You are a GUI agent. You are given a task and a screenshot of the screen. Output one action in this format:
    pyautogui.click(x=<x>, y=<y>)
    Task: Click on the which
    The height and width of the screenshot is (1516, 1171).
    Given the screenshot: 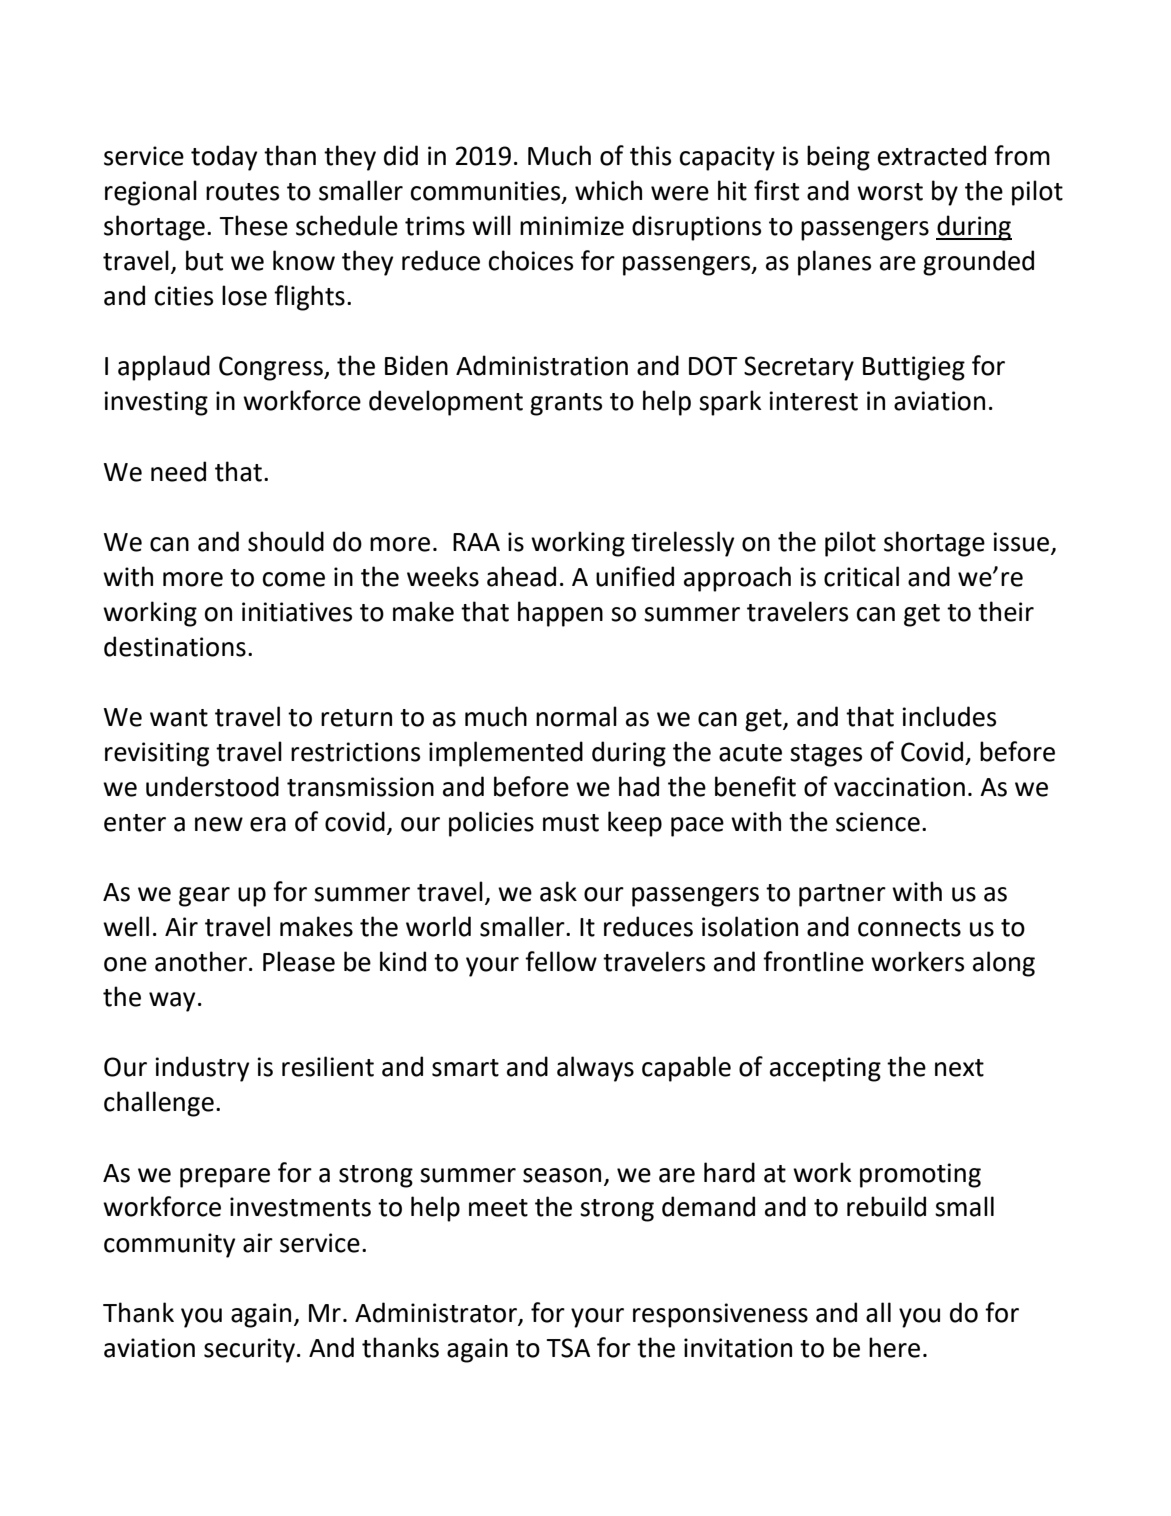 What is the action you would take?
    pyautogui.click(x=608, y=190)
